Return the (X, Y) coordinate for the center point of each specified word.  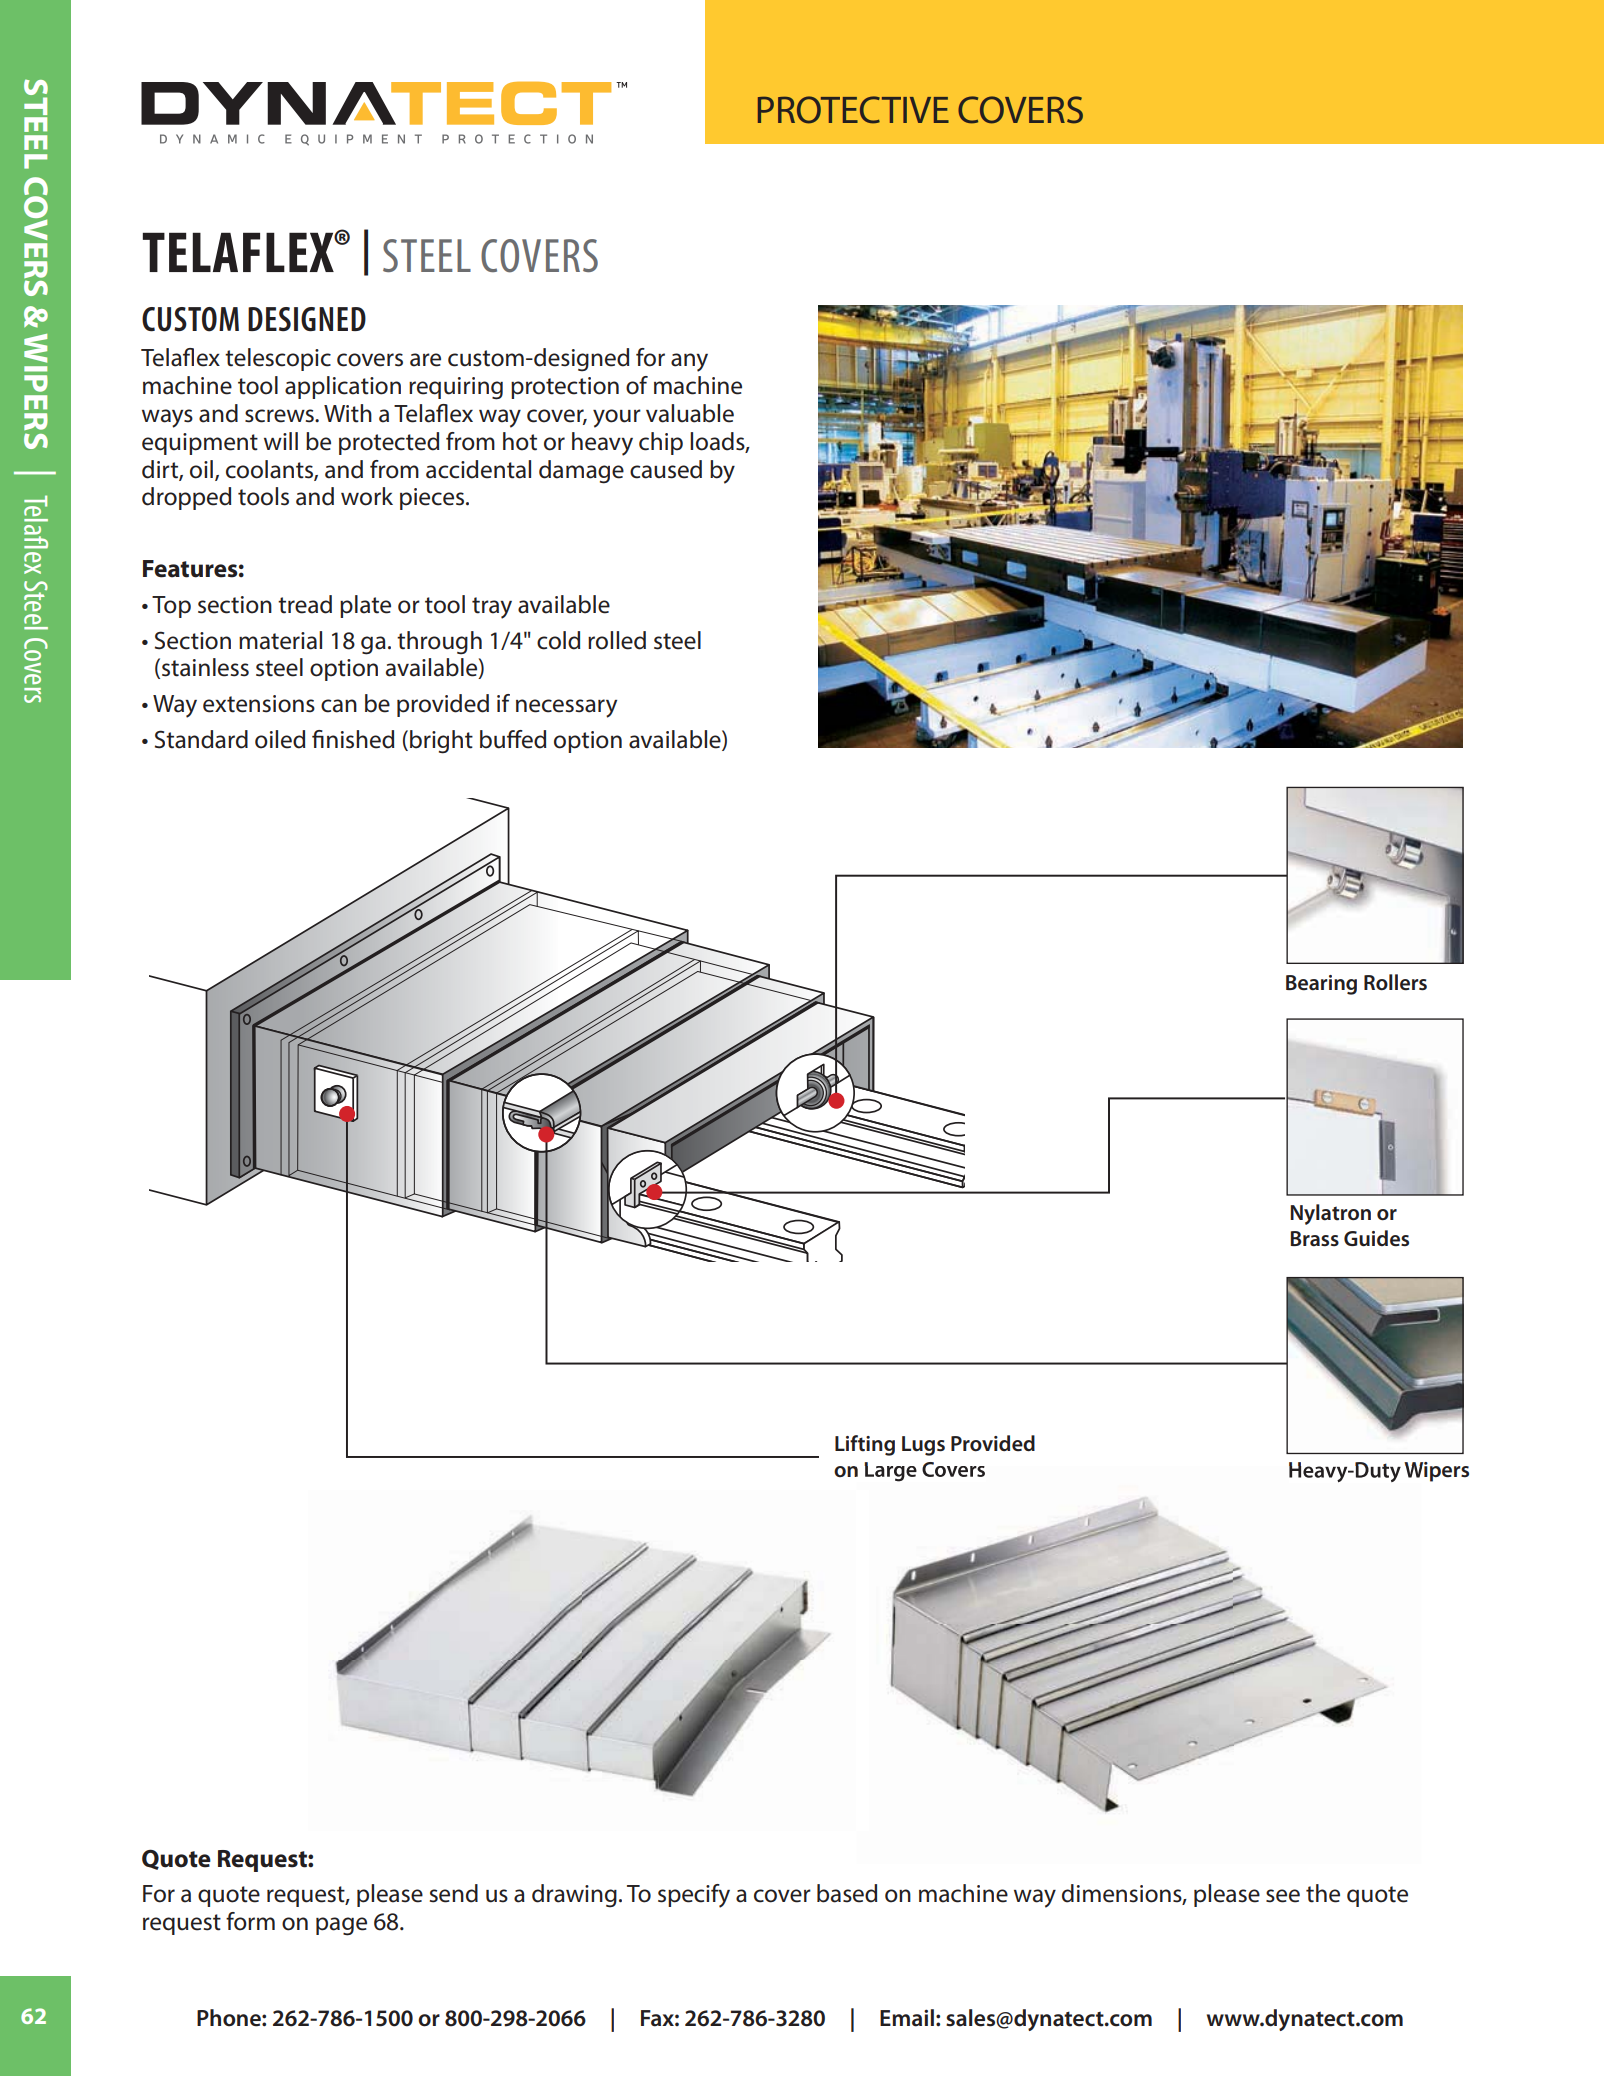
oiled (280, 739)
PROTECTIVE (853, 110)
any (689, 362)
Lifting (865, 1445)
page (341, 1926)
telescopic (278, 359)
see (1283, 1896)
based (847, 1893)
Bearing (1321, 985)
